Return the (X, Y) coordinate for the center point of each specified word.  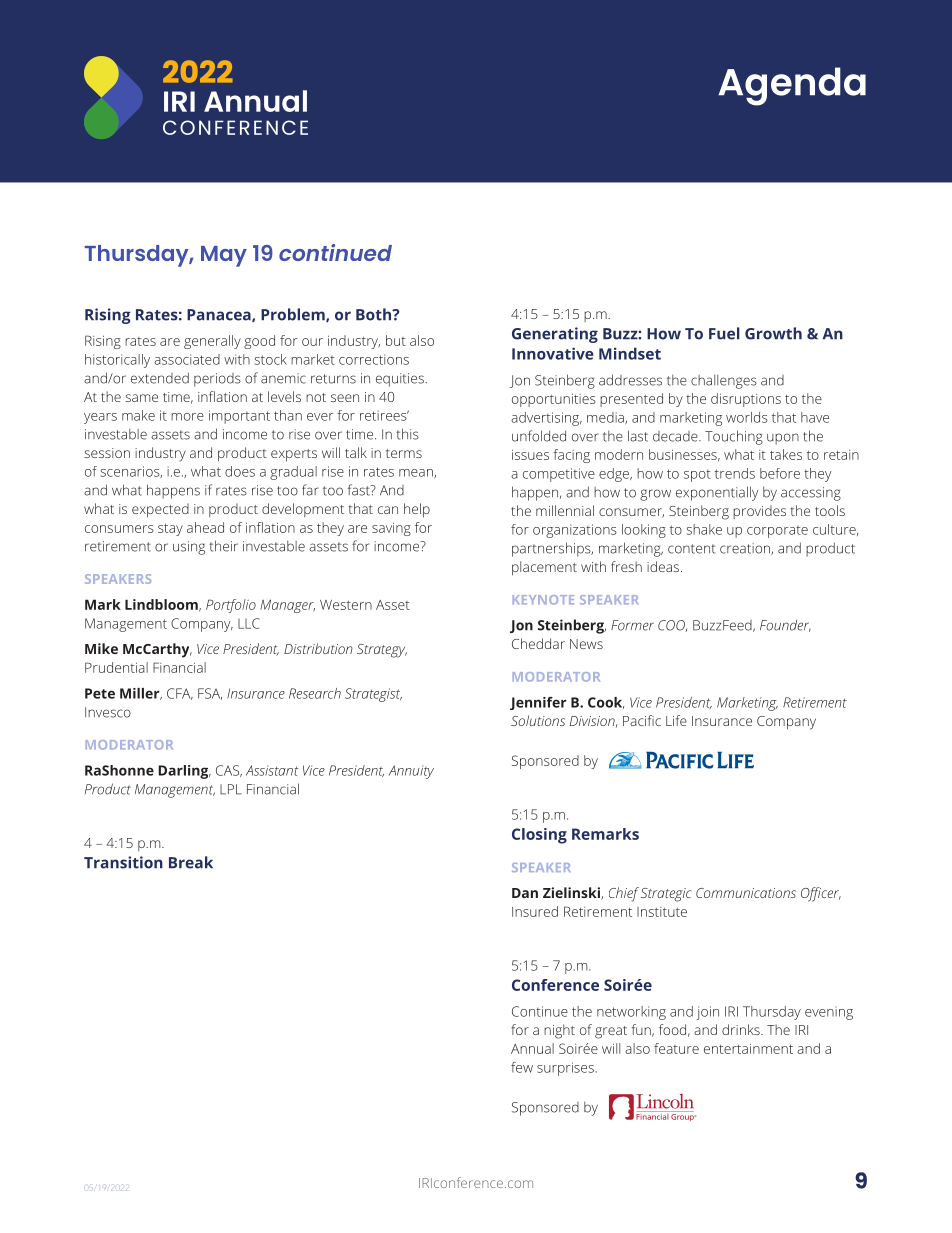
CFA (180, 694)
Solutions (538, 720)
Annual (532, 1048)
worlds (747, 417)
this (407, 434)
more (187, 417)
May (224, 256)
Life (676, 720)
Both (374, 314)
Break (191, 862)
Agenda (792, 86)
